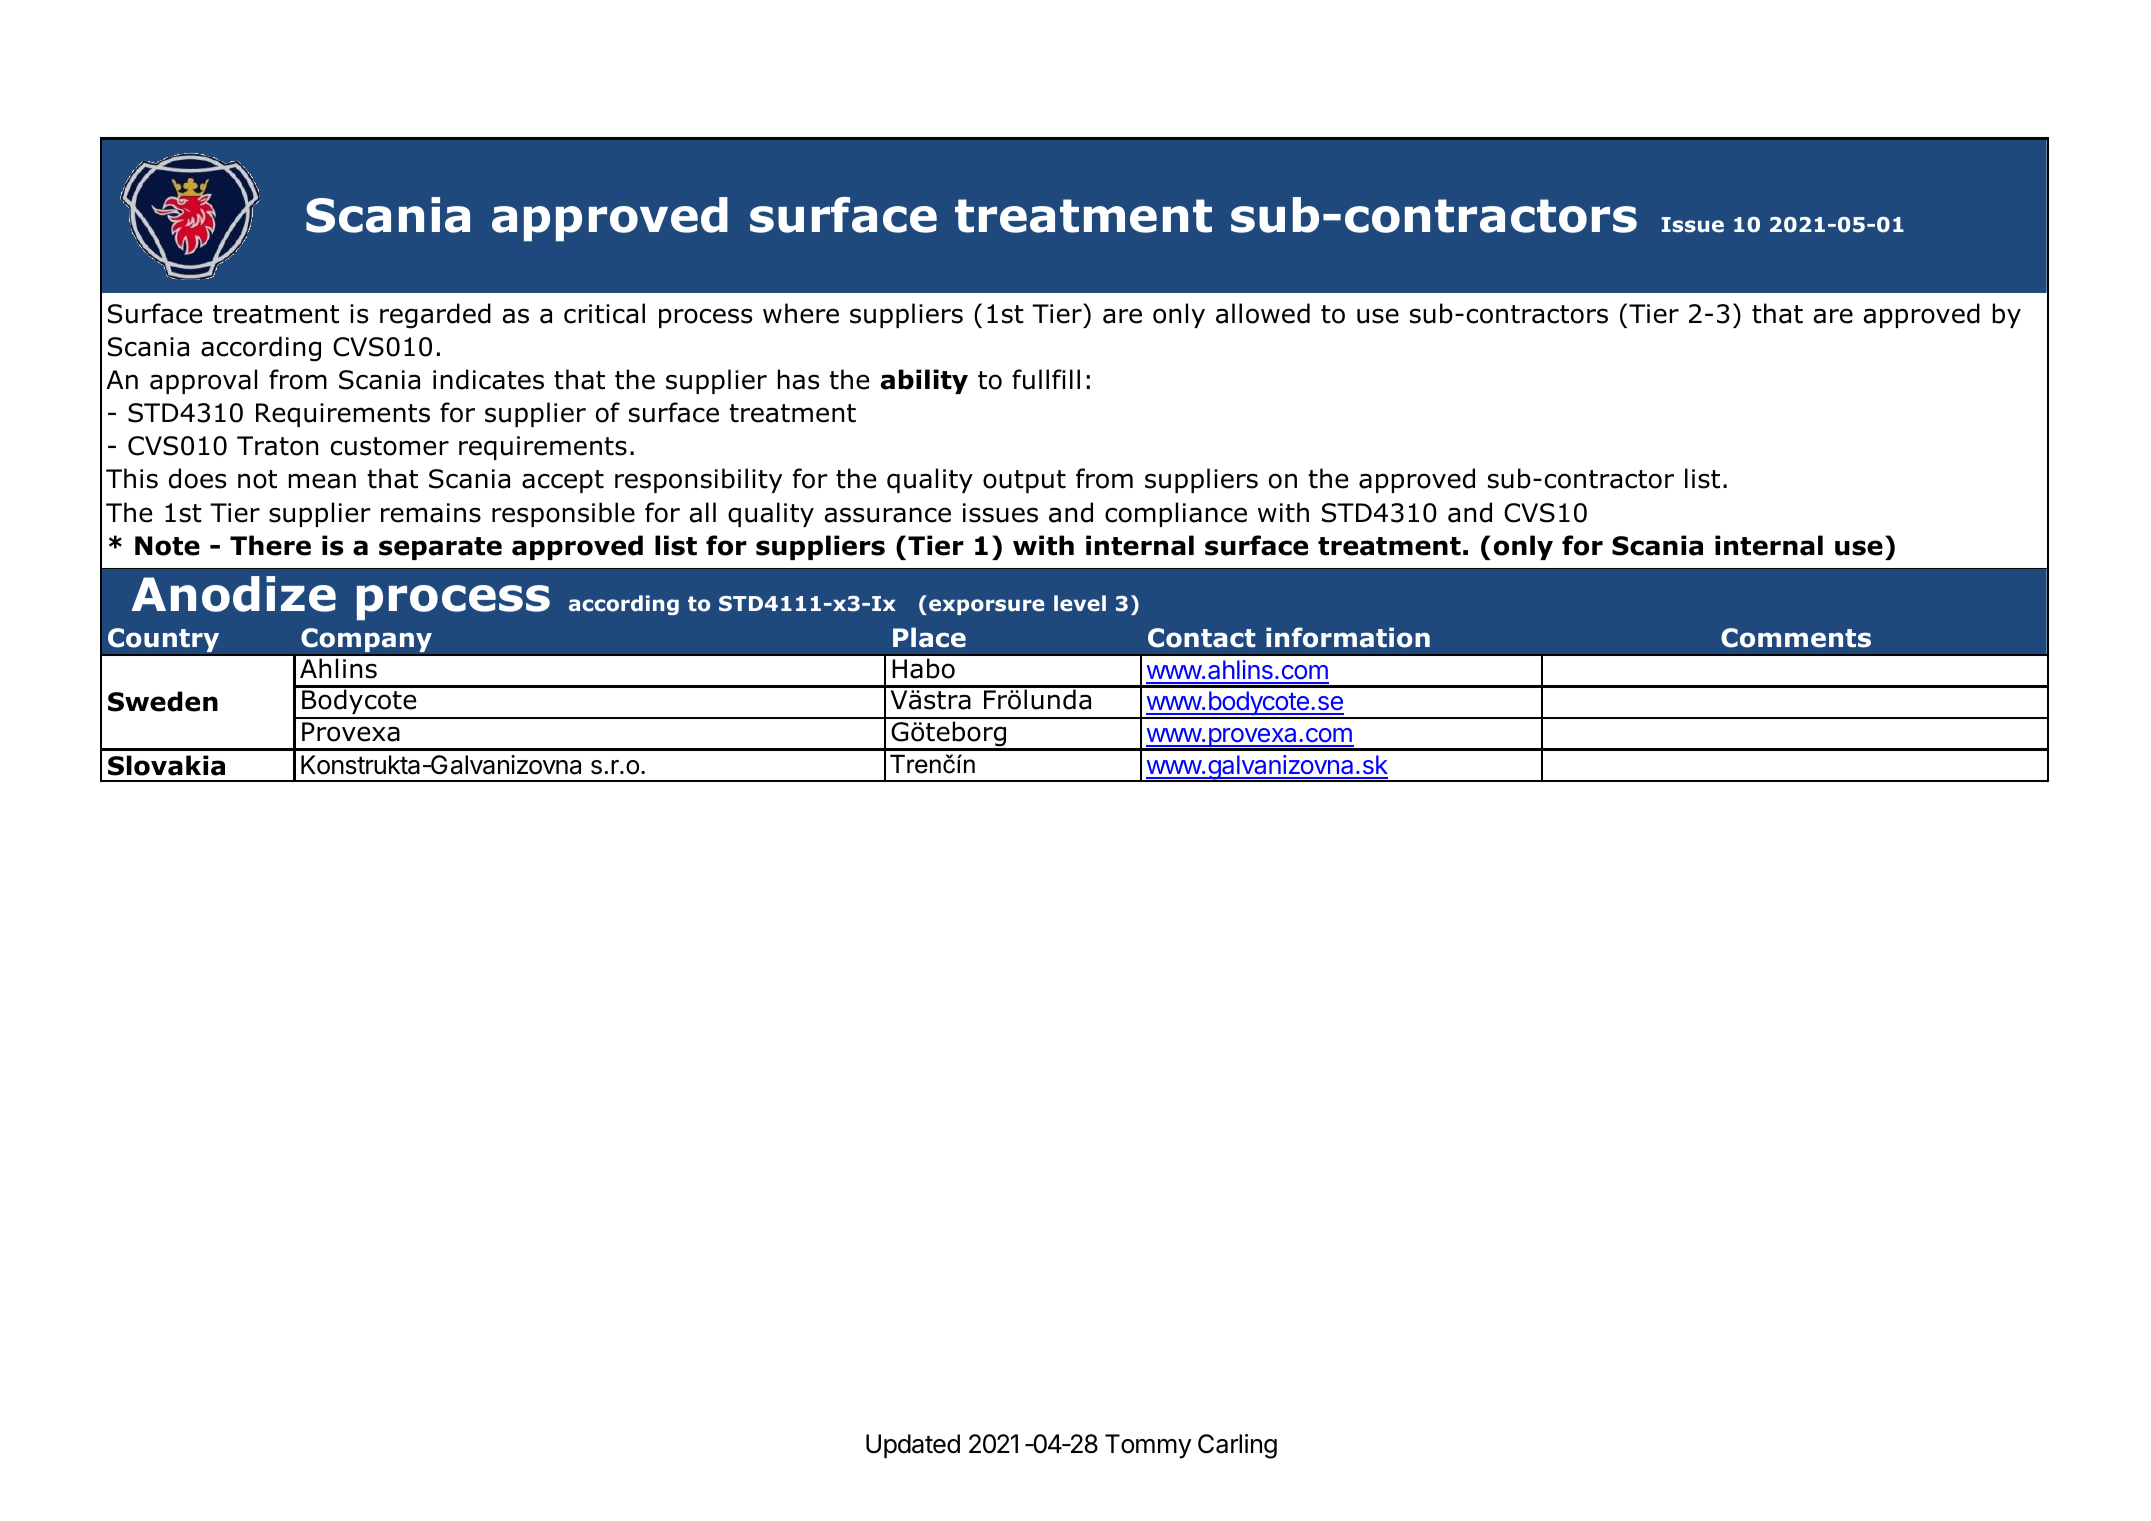 The width and height of the page is (2151, 1521). Describe the element at coordinates (924, 381) in the page. I see `ability` at that location.
